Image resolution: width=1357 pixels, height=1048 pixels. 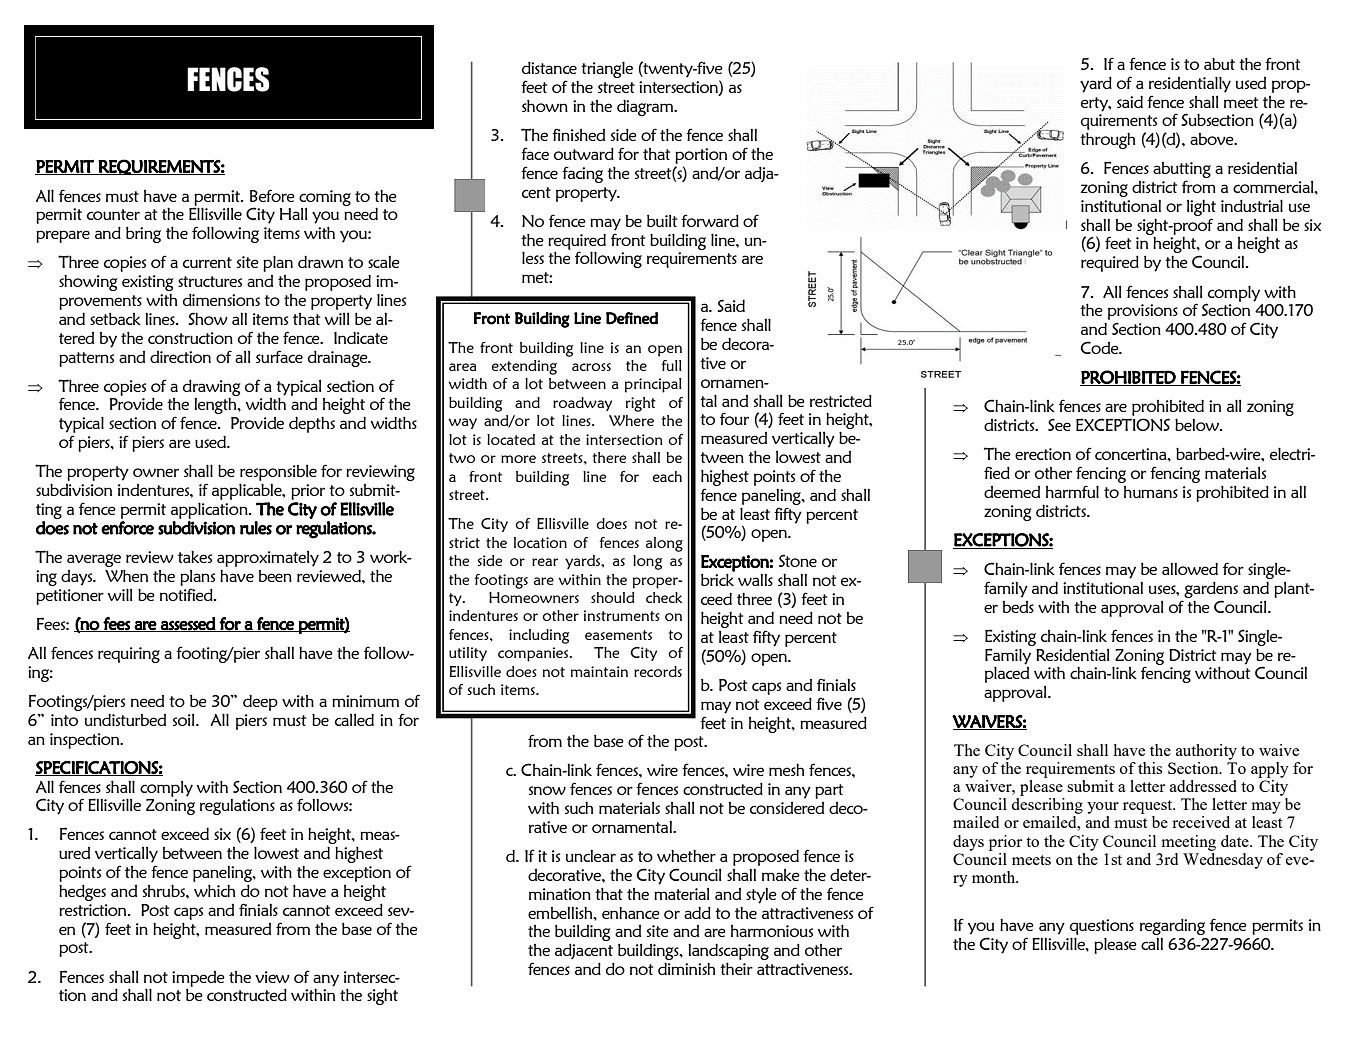 What do you see at coordinates (646, 107) in the image?
I see `diagram` at bounding box center [646, 107].
